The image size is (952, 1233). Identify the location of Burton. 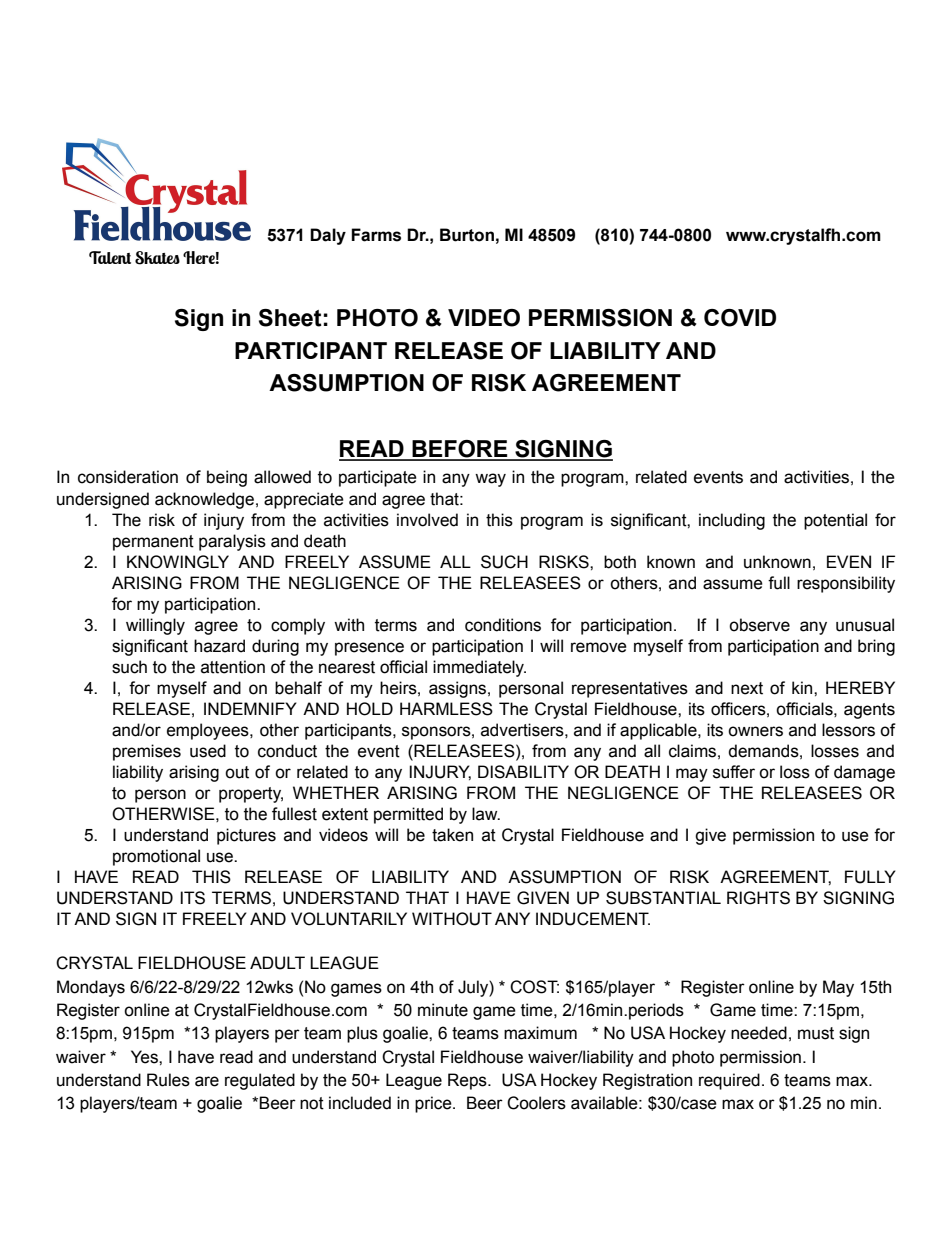
(467, 235).
